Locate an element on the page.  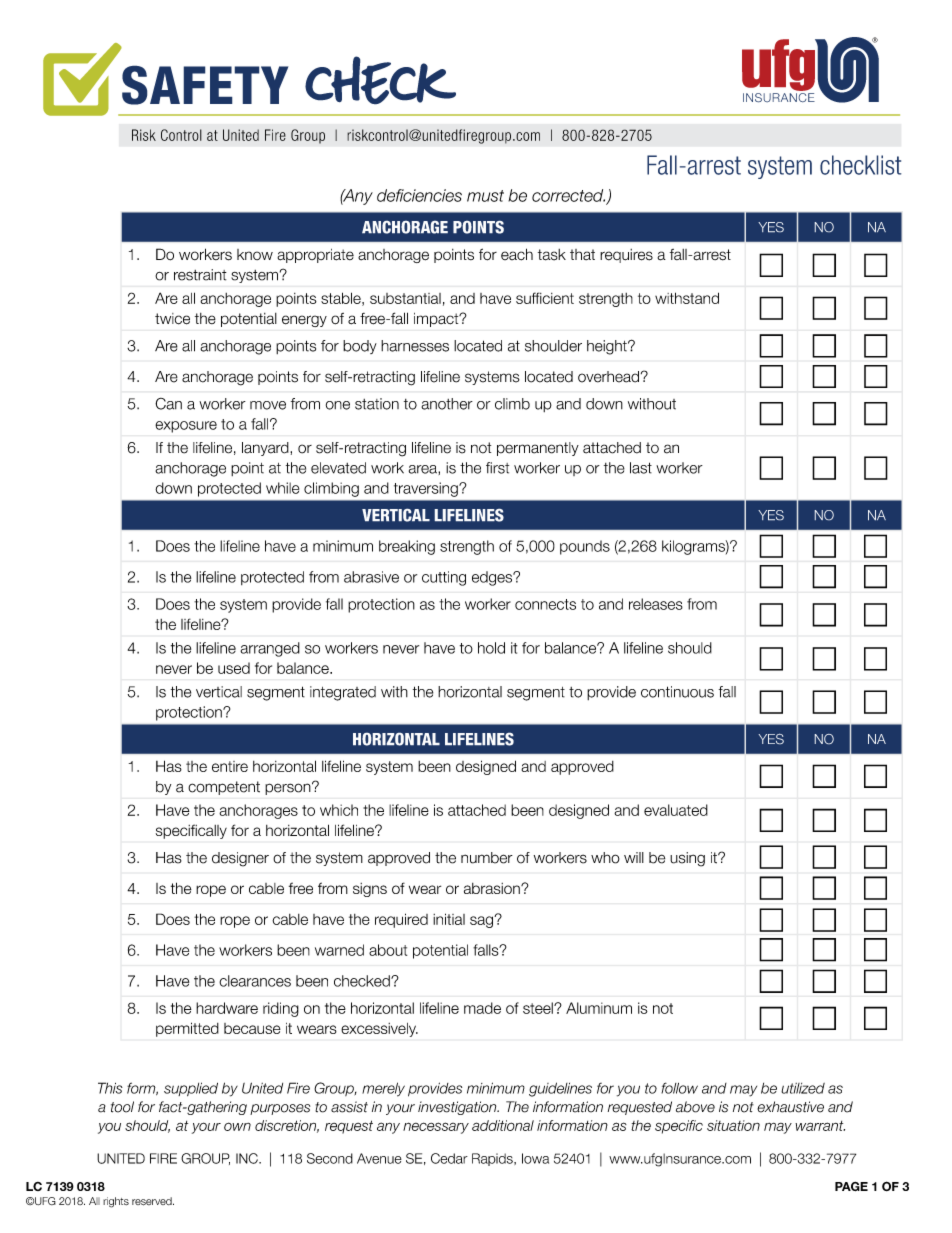
evaluated is located at coordinates (676, 810).
